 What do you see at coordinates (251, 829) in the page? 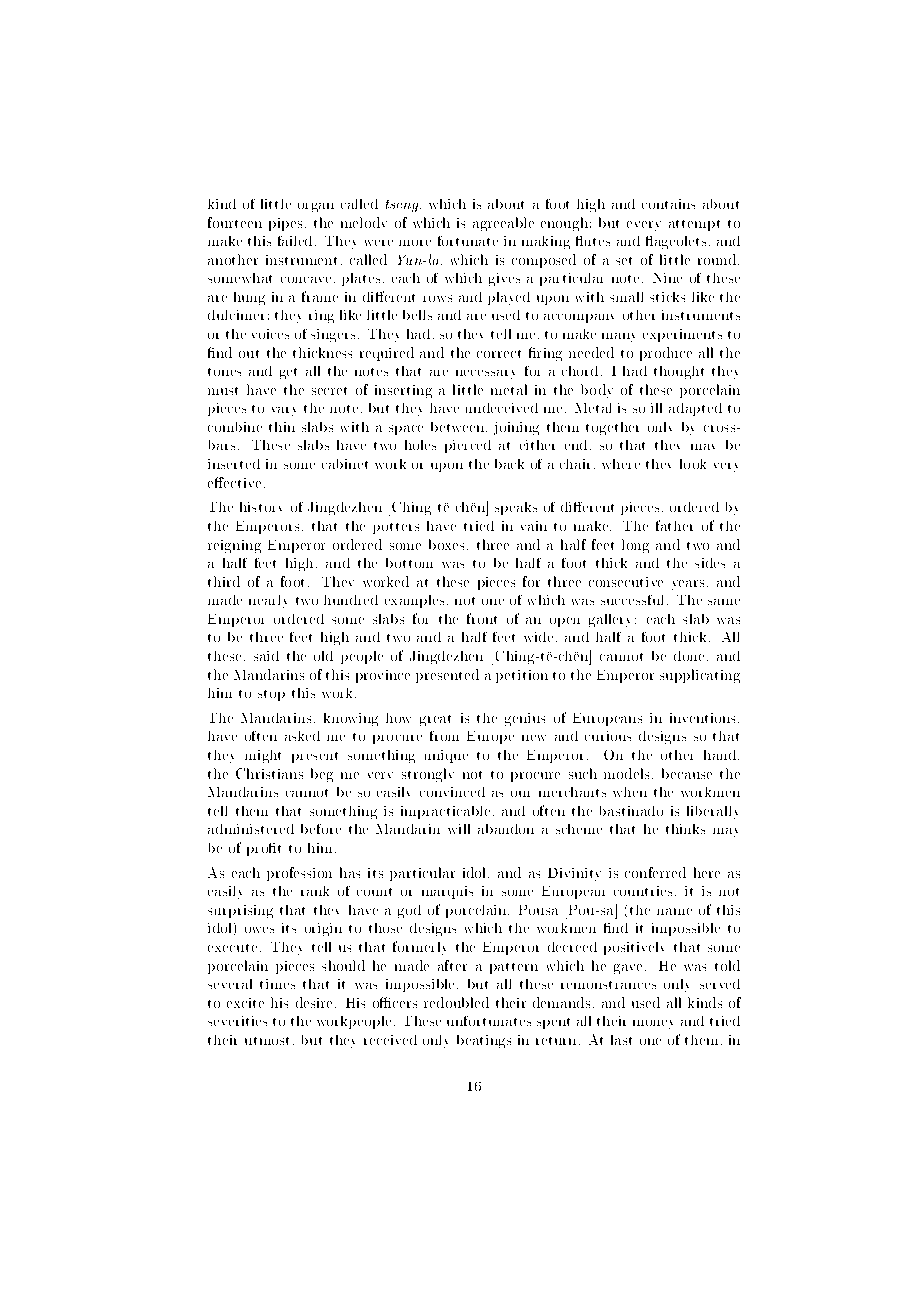
I see `administered` at bounding box center [251, 829].
